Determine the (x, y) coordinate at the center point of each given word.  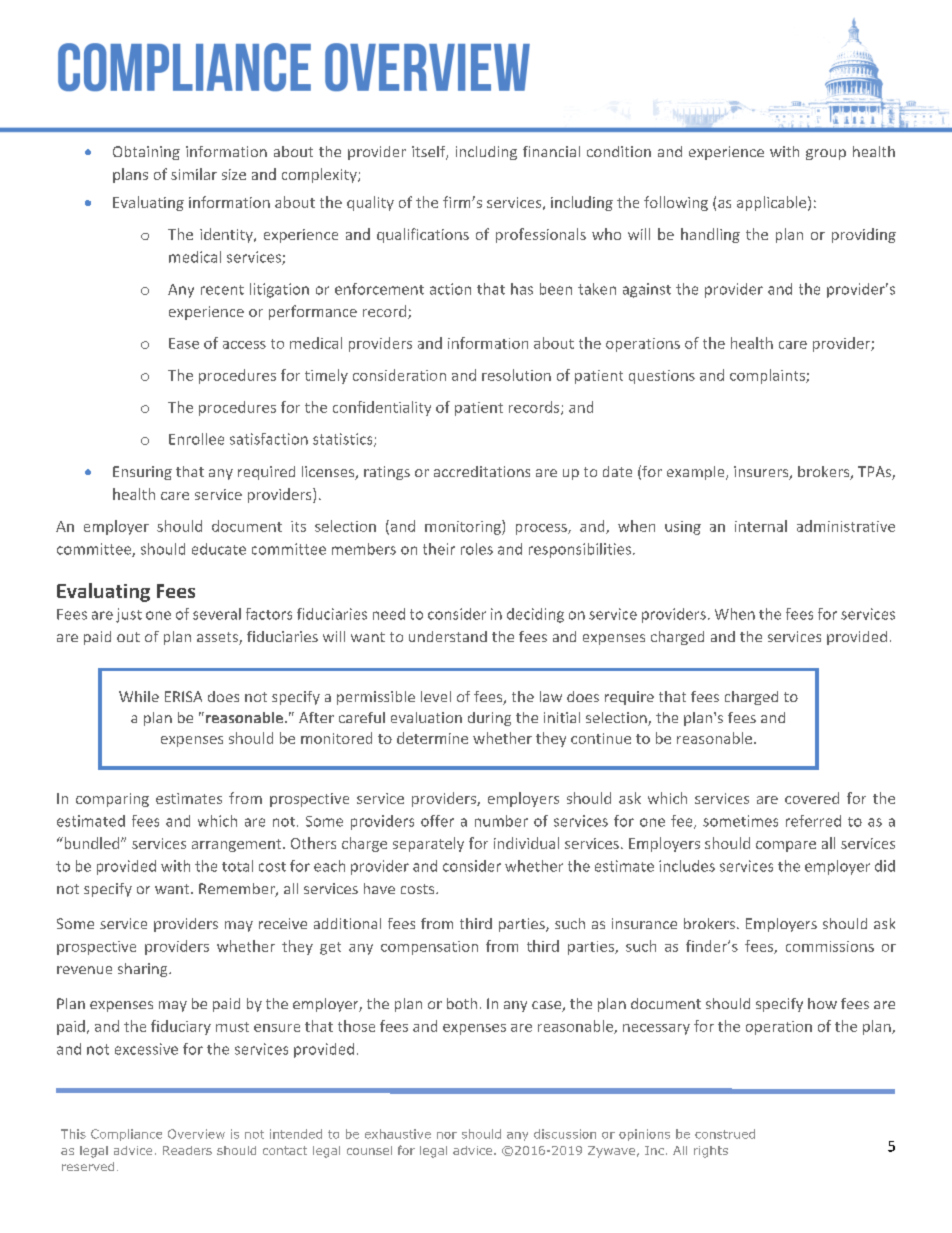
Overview (196, 1134)
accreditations (482, 471)
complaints (768, 376)
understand (448, 636)
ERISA (183, 696)
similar (194, 174)
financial (551, 151)
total (237, 866)
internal (761, 526)
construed (725, 1134)
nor (447, 1135)
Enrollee (196, 439)
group (826, 154)
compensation (429, 948)
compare (786, 846)
